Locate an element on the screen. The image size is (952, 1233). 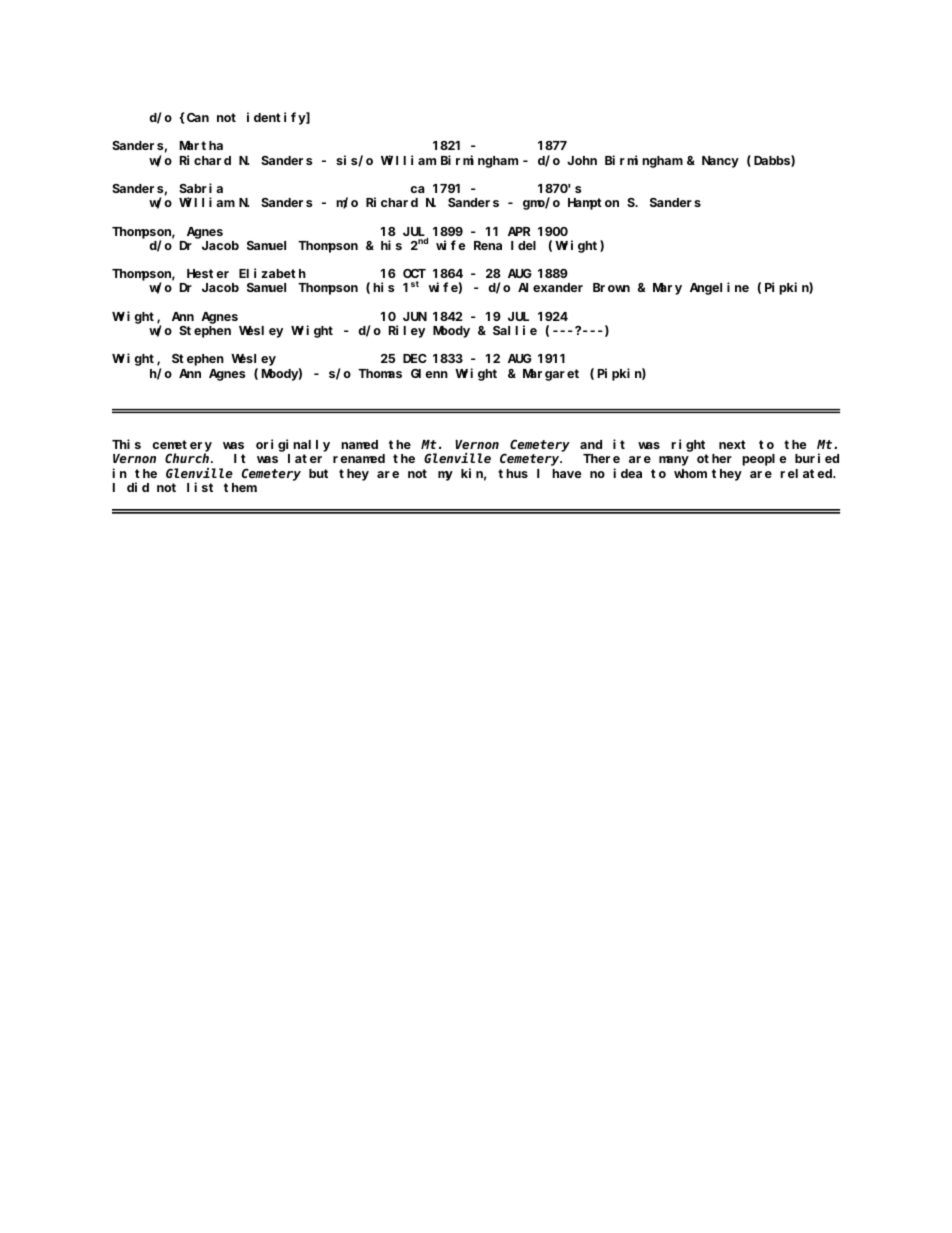
JUN is located at coordinates (415, 316).
